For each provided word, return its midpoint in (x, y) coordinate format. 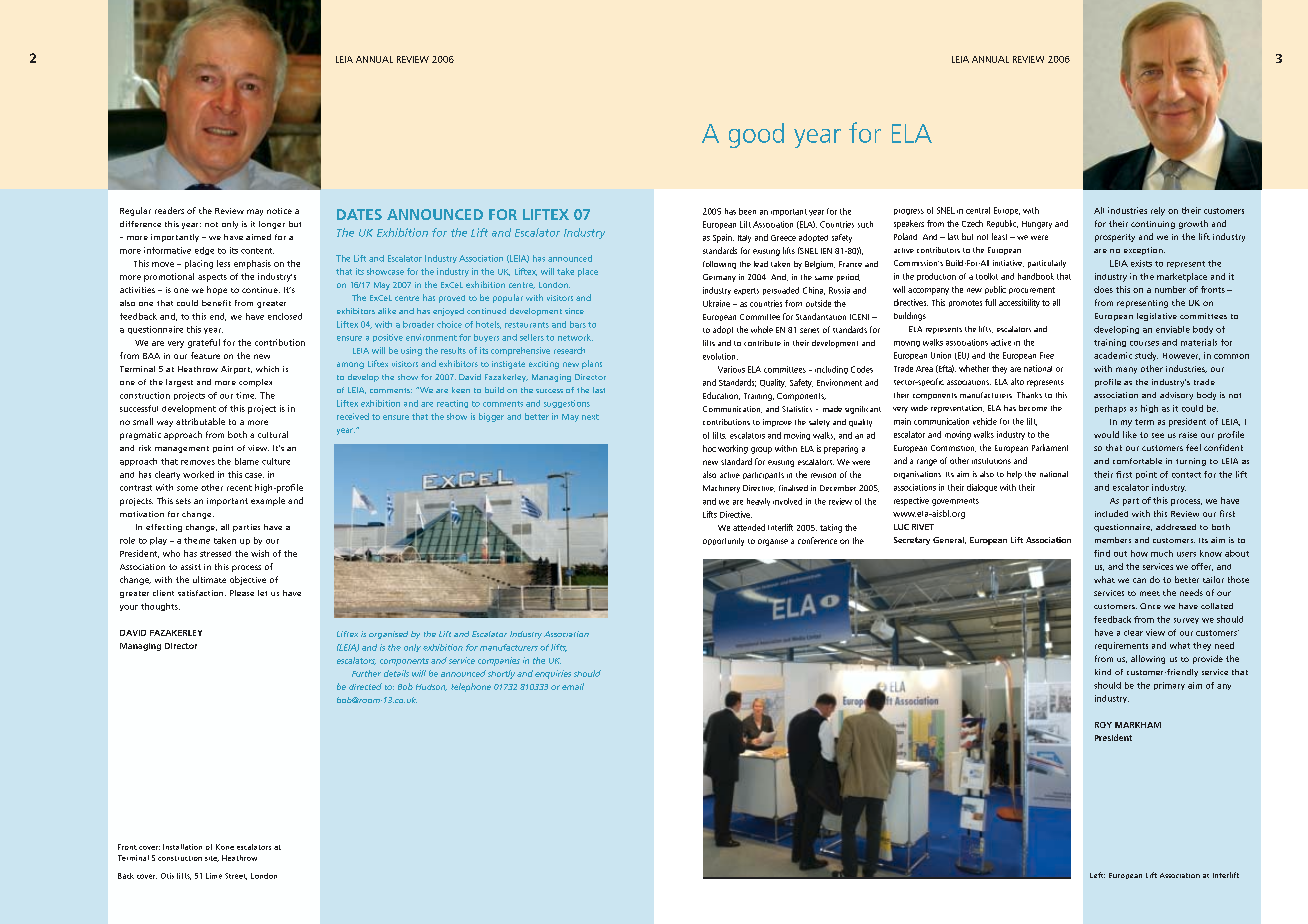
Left (1097, 875)
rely (1158, 211)
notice (279, 211)
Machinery (721, 489)
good (756, 135)
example (268, 501)
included (1111, 513)
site (212, 859)
